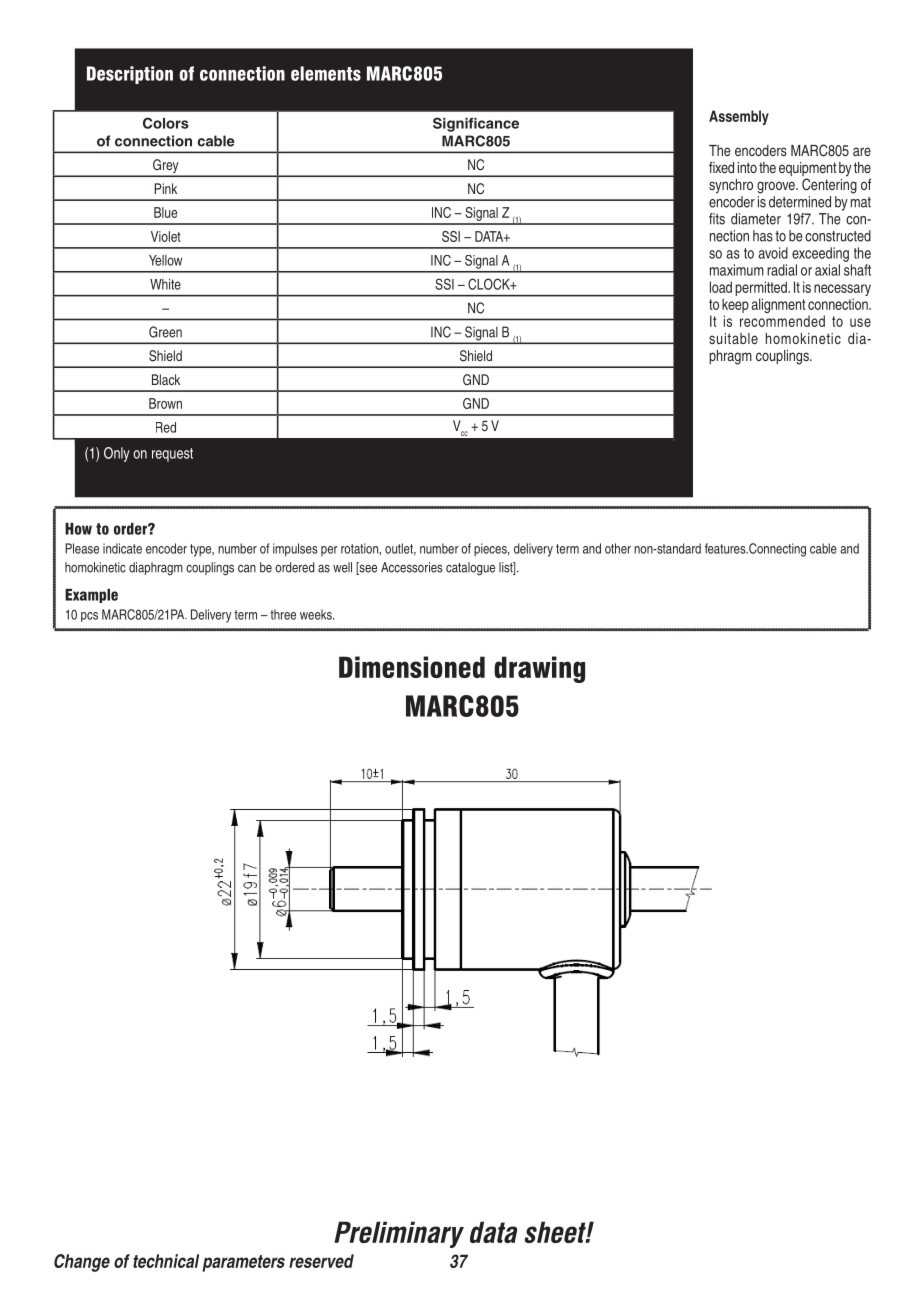  I want to click on parameters, so click(243, 1263).
